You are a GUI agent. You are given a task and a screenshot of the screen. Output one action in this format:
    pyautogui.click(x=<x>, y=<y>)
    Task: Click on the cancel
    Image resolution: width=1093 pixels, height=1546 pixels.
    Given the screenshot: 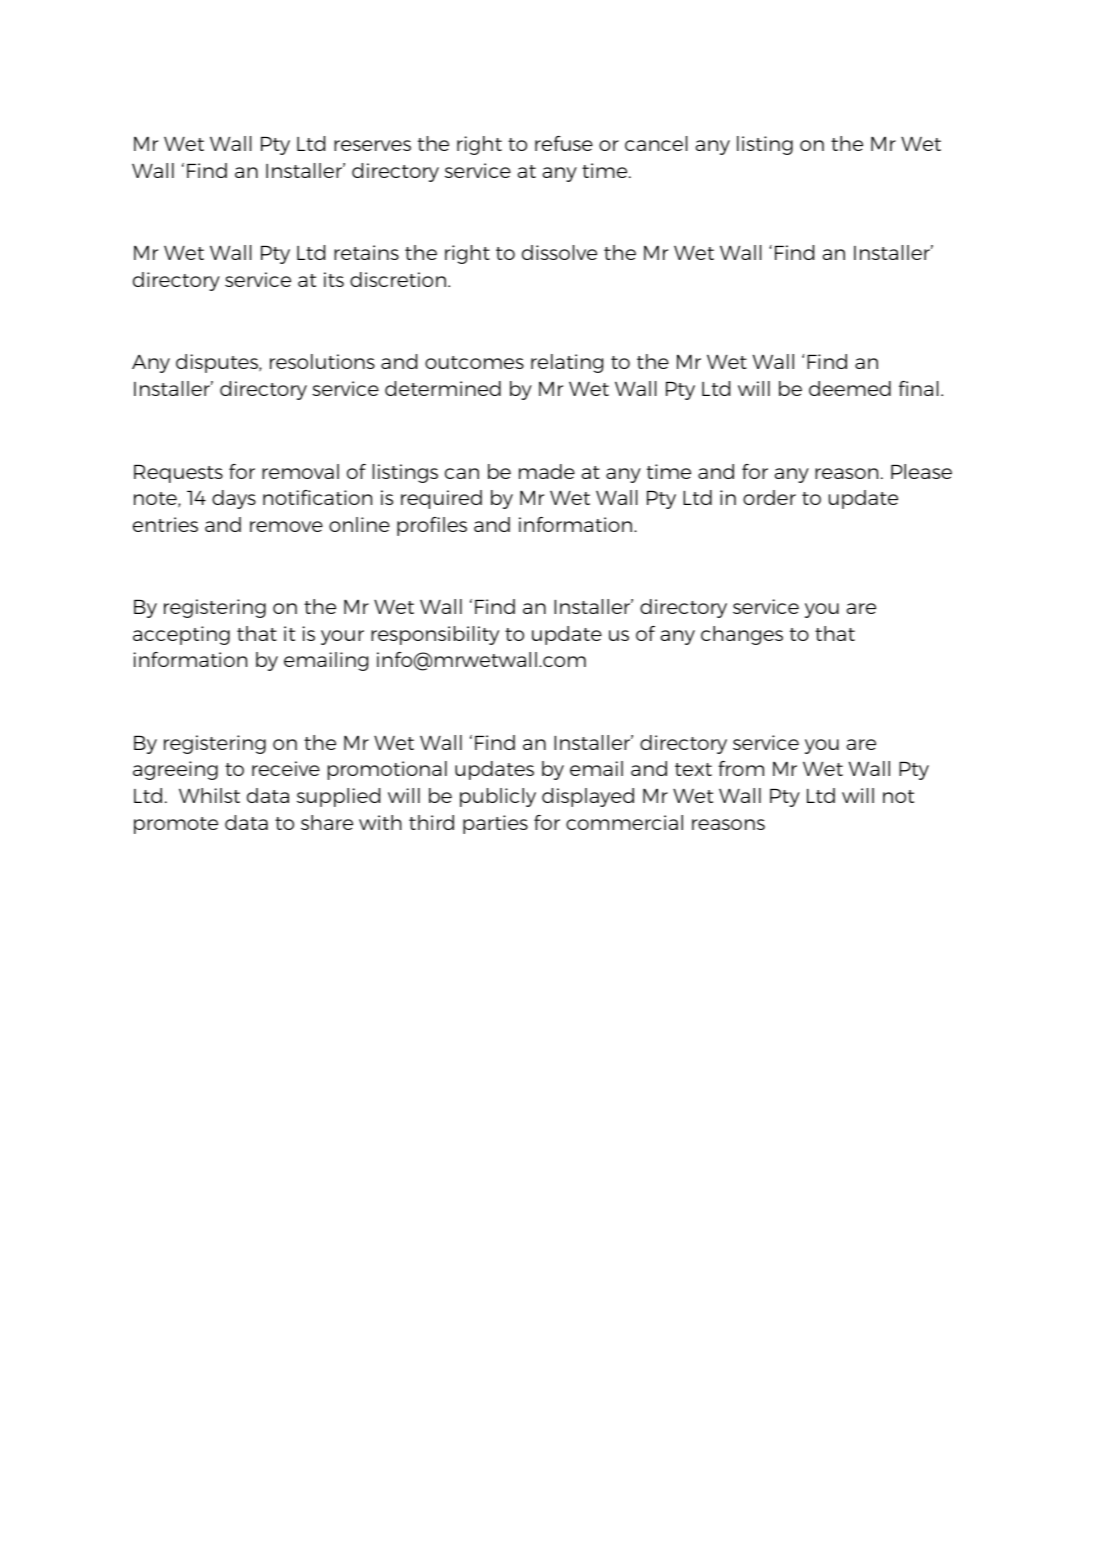 What is the action you would take?
    pyautogui.click(x=656, y=143)
